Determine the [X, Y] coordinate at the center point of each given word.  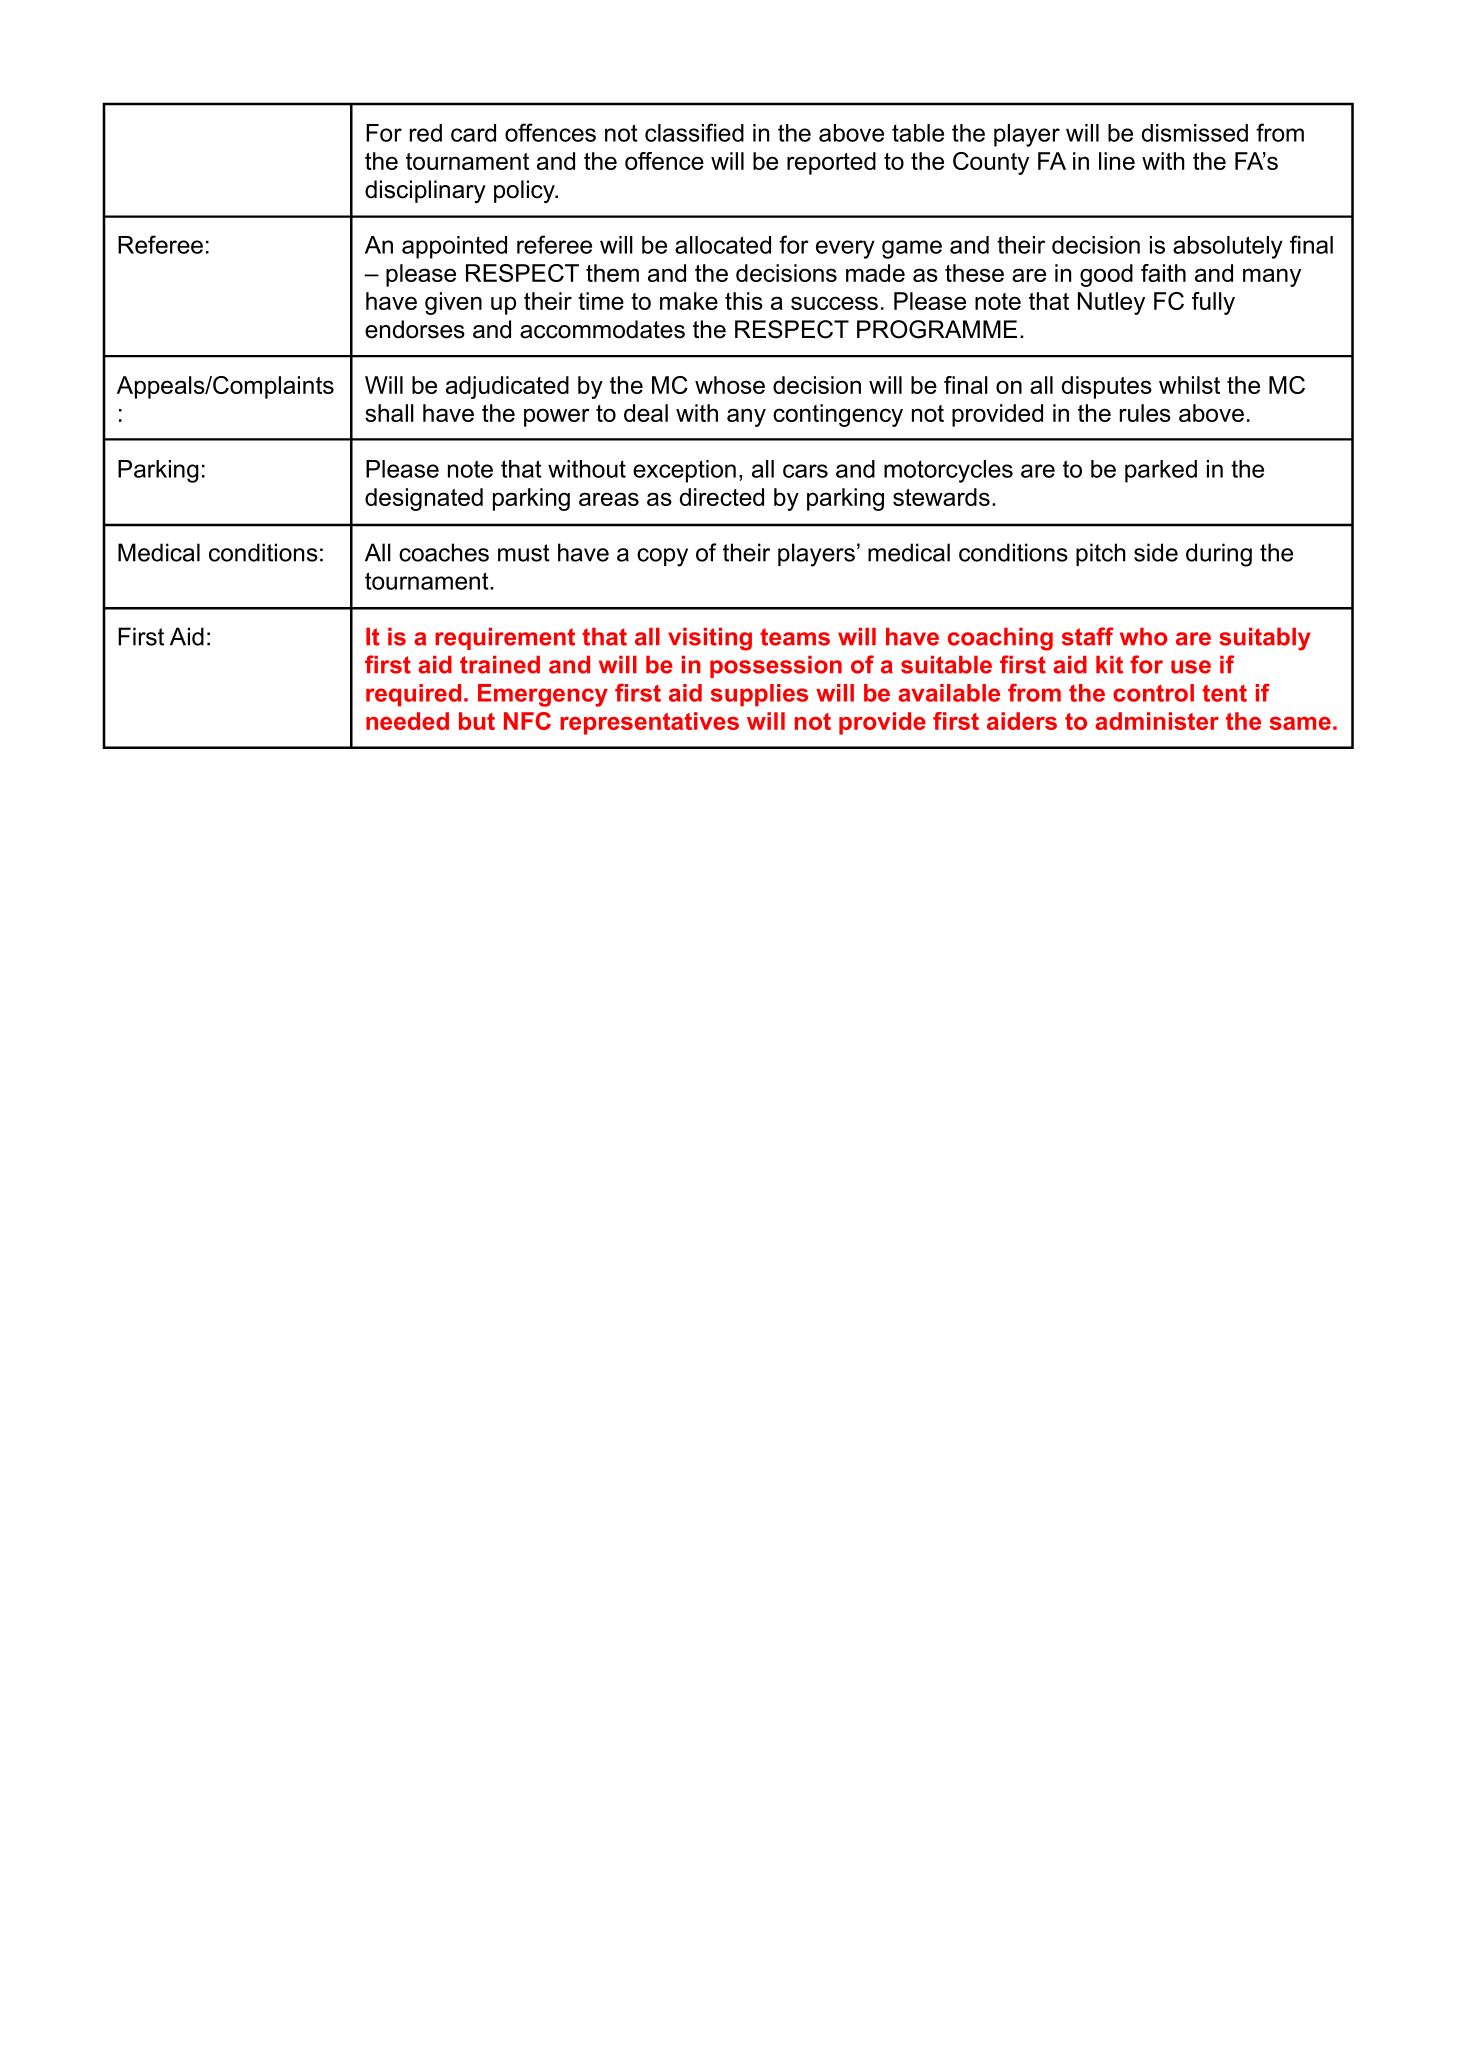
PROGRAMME [937, 329]
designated [424, 499]
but [477, 721]
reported [831, 163]
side [1156, 552]
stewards [941, 497]
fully [1213, 303]
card [473, 133]
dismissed [1195, 133]
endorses [415, 329]
